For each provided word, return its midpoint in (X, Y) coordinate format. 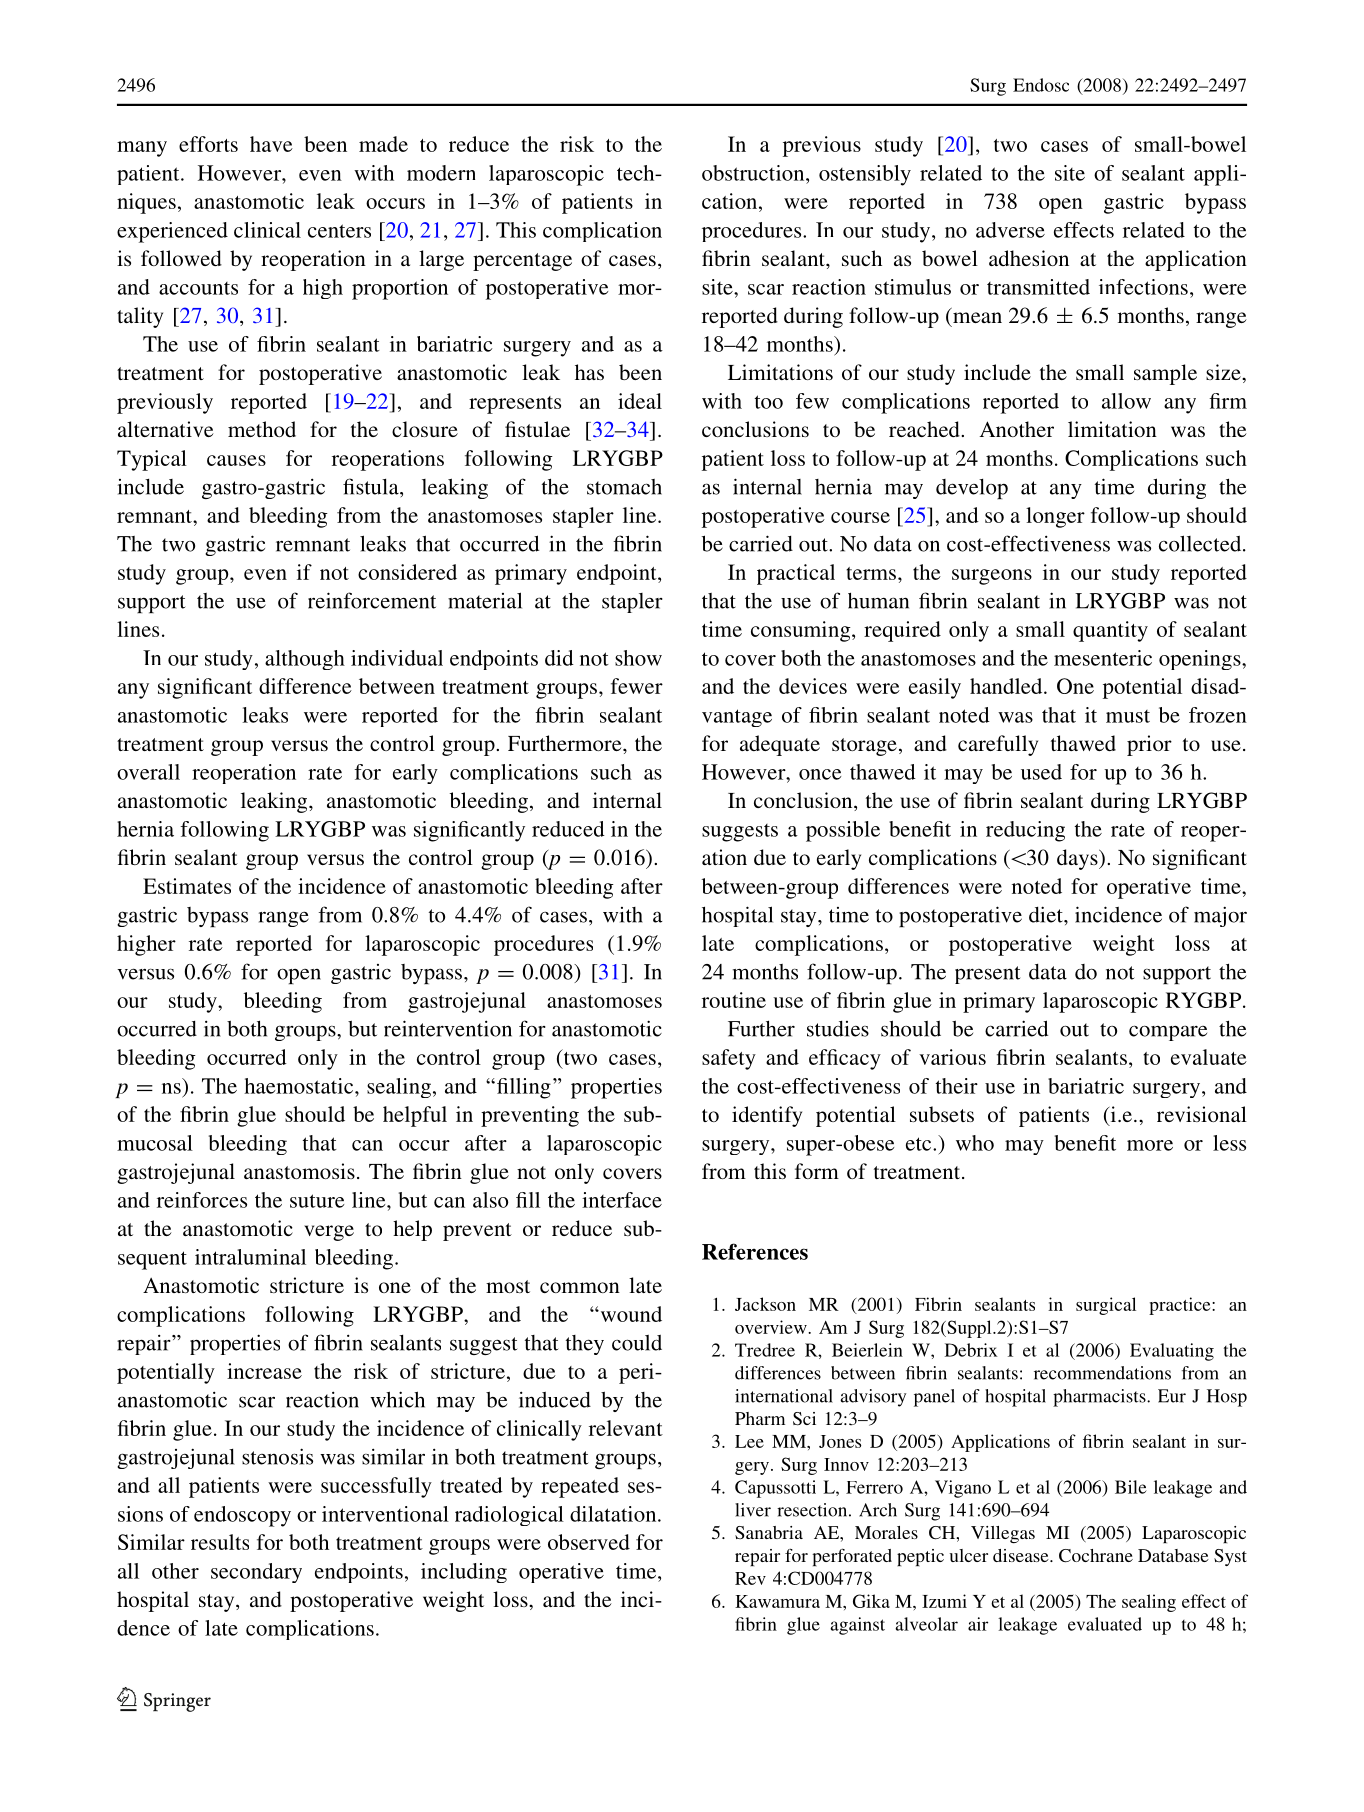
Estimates (187, 886)
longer (1055, 517)
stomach (624, 487)
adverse (1010, 230)
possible (843, 831)
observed (589, 1542)
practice (1181, 1306)
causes (236, 460)
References (755, 1251)
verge (329, 1233)
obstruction (754, 173)
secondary (256, 1573)
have (271, 144)
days (1078, 859)
